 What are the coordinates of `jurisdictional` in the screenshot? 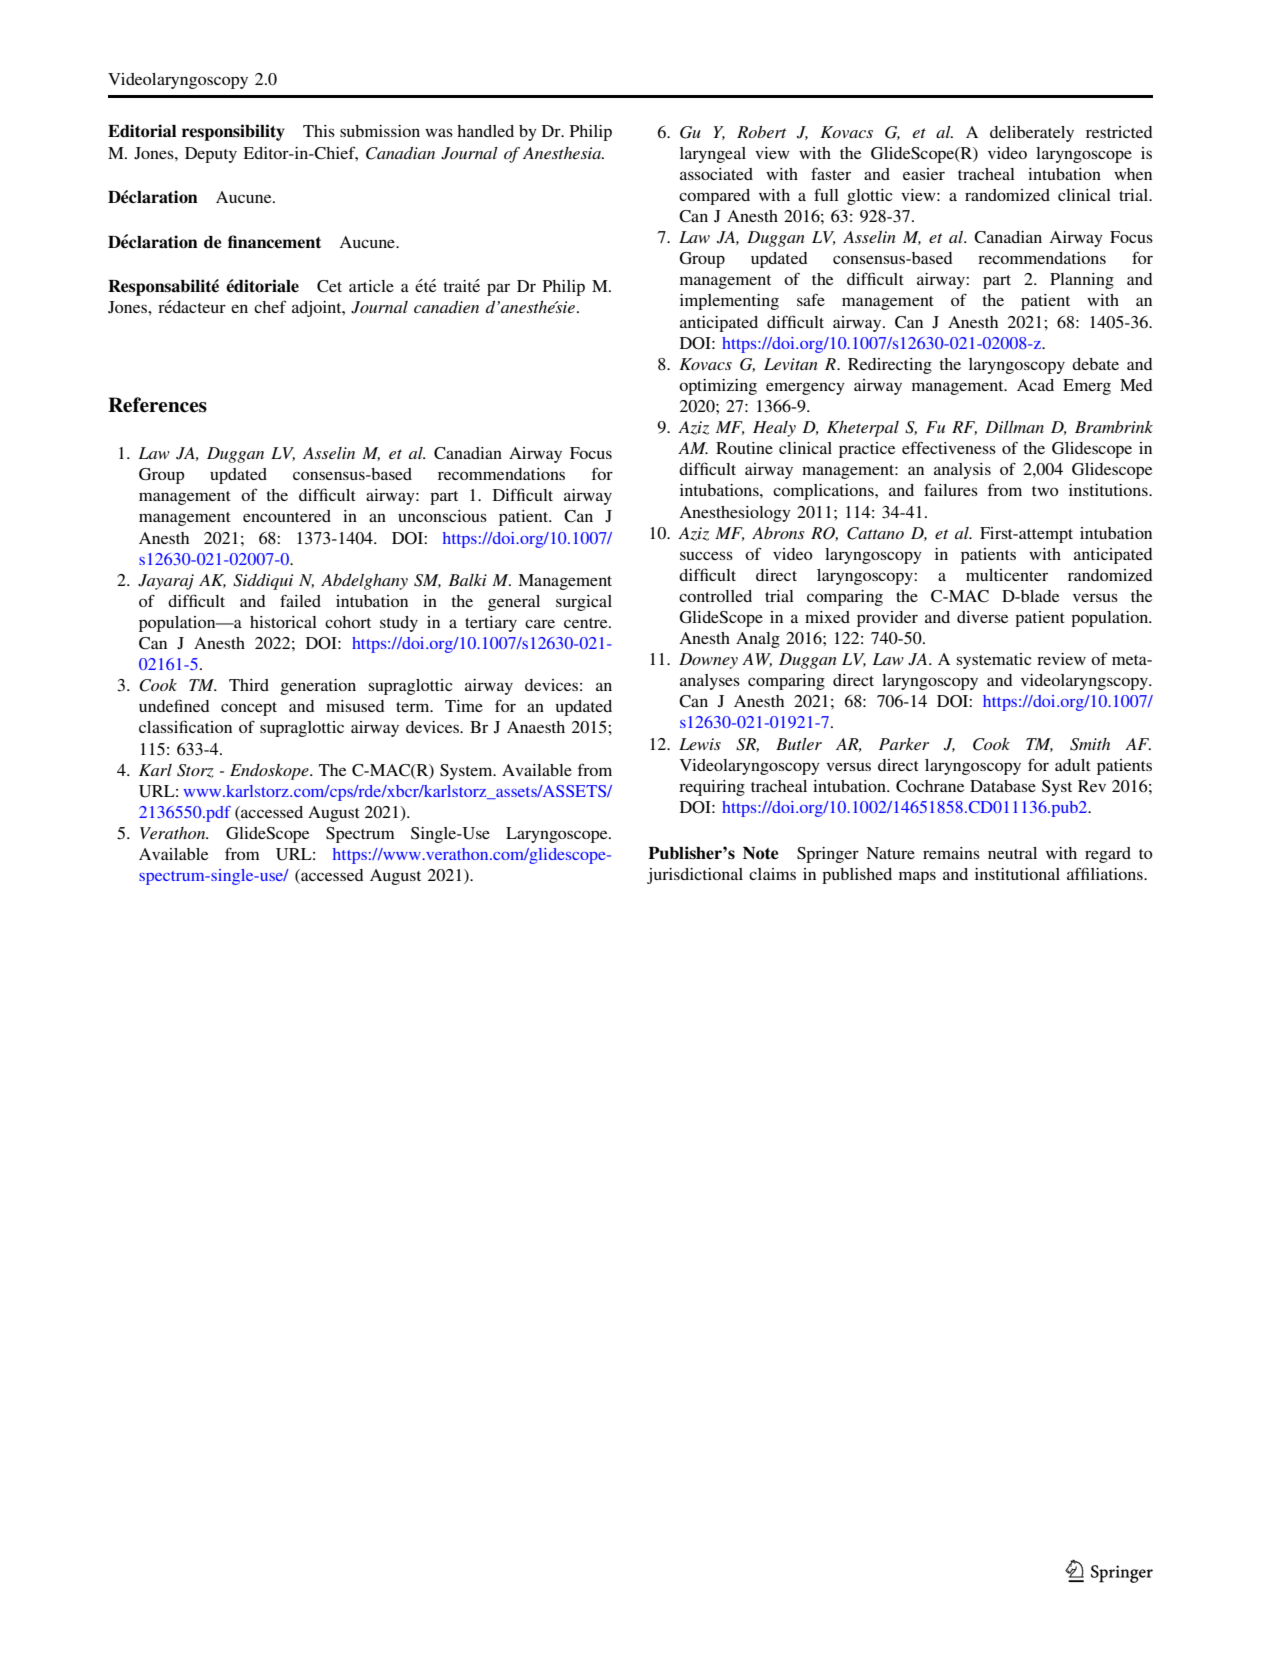 It's located at (695, 876).
